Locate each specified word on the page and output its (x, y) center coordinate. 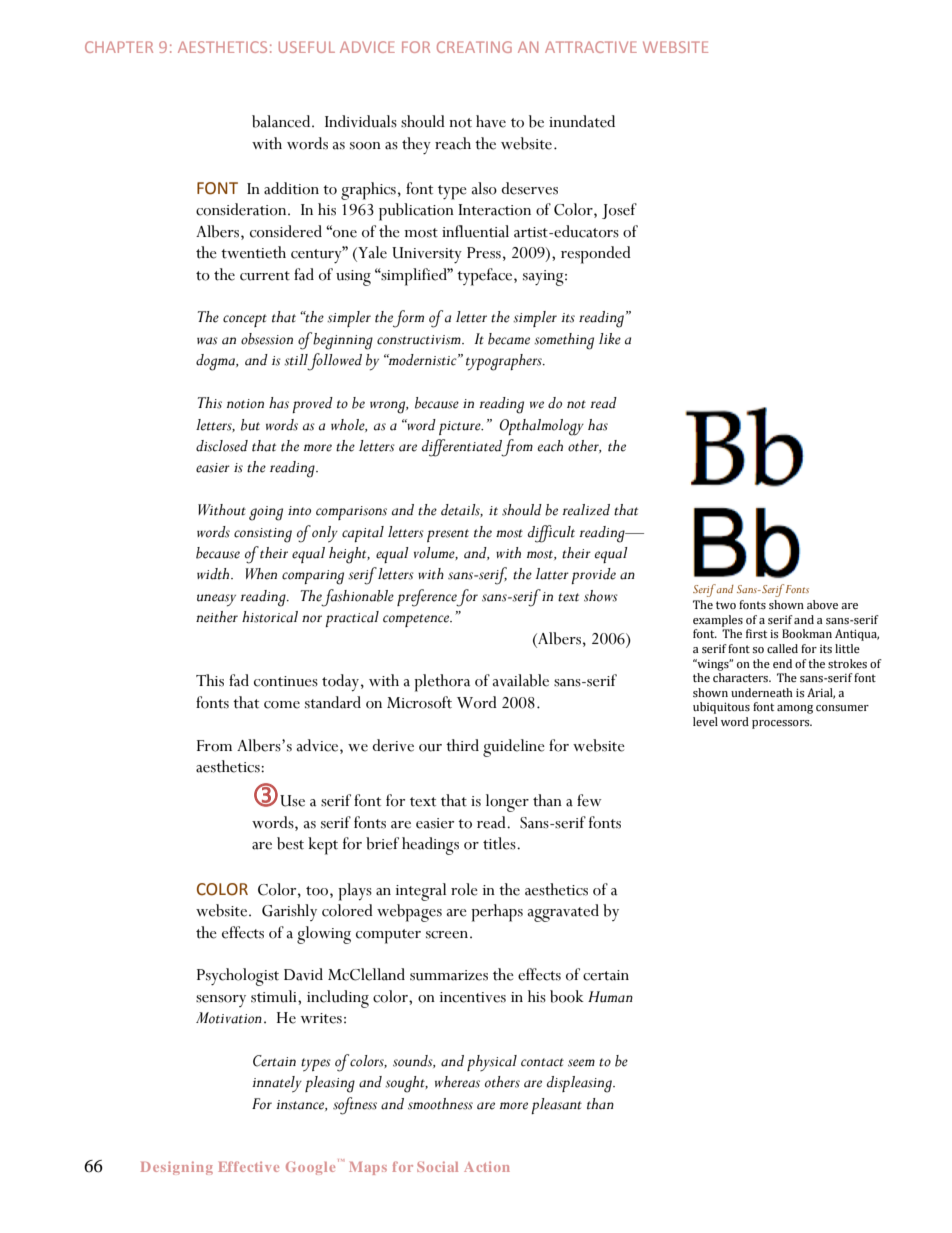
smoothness (440, 1104)
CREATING (474, 47)
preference (427, 598)
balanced (282, 121)
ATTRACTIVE (591, 47)
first (756, 633)
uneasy (216, 600)
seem (581, 1063)
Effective (248, 1166)
